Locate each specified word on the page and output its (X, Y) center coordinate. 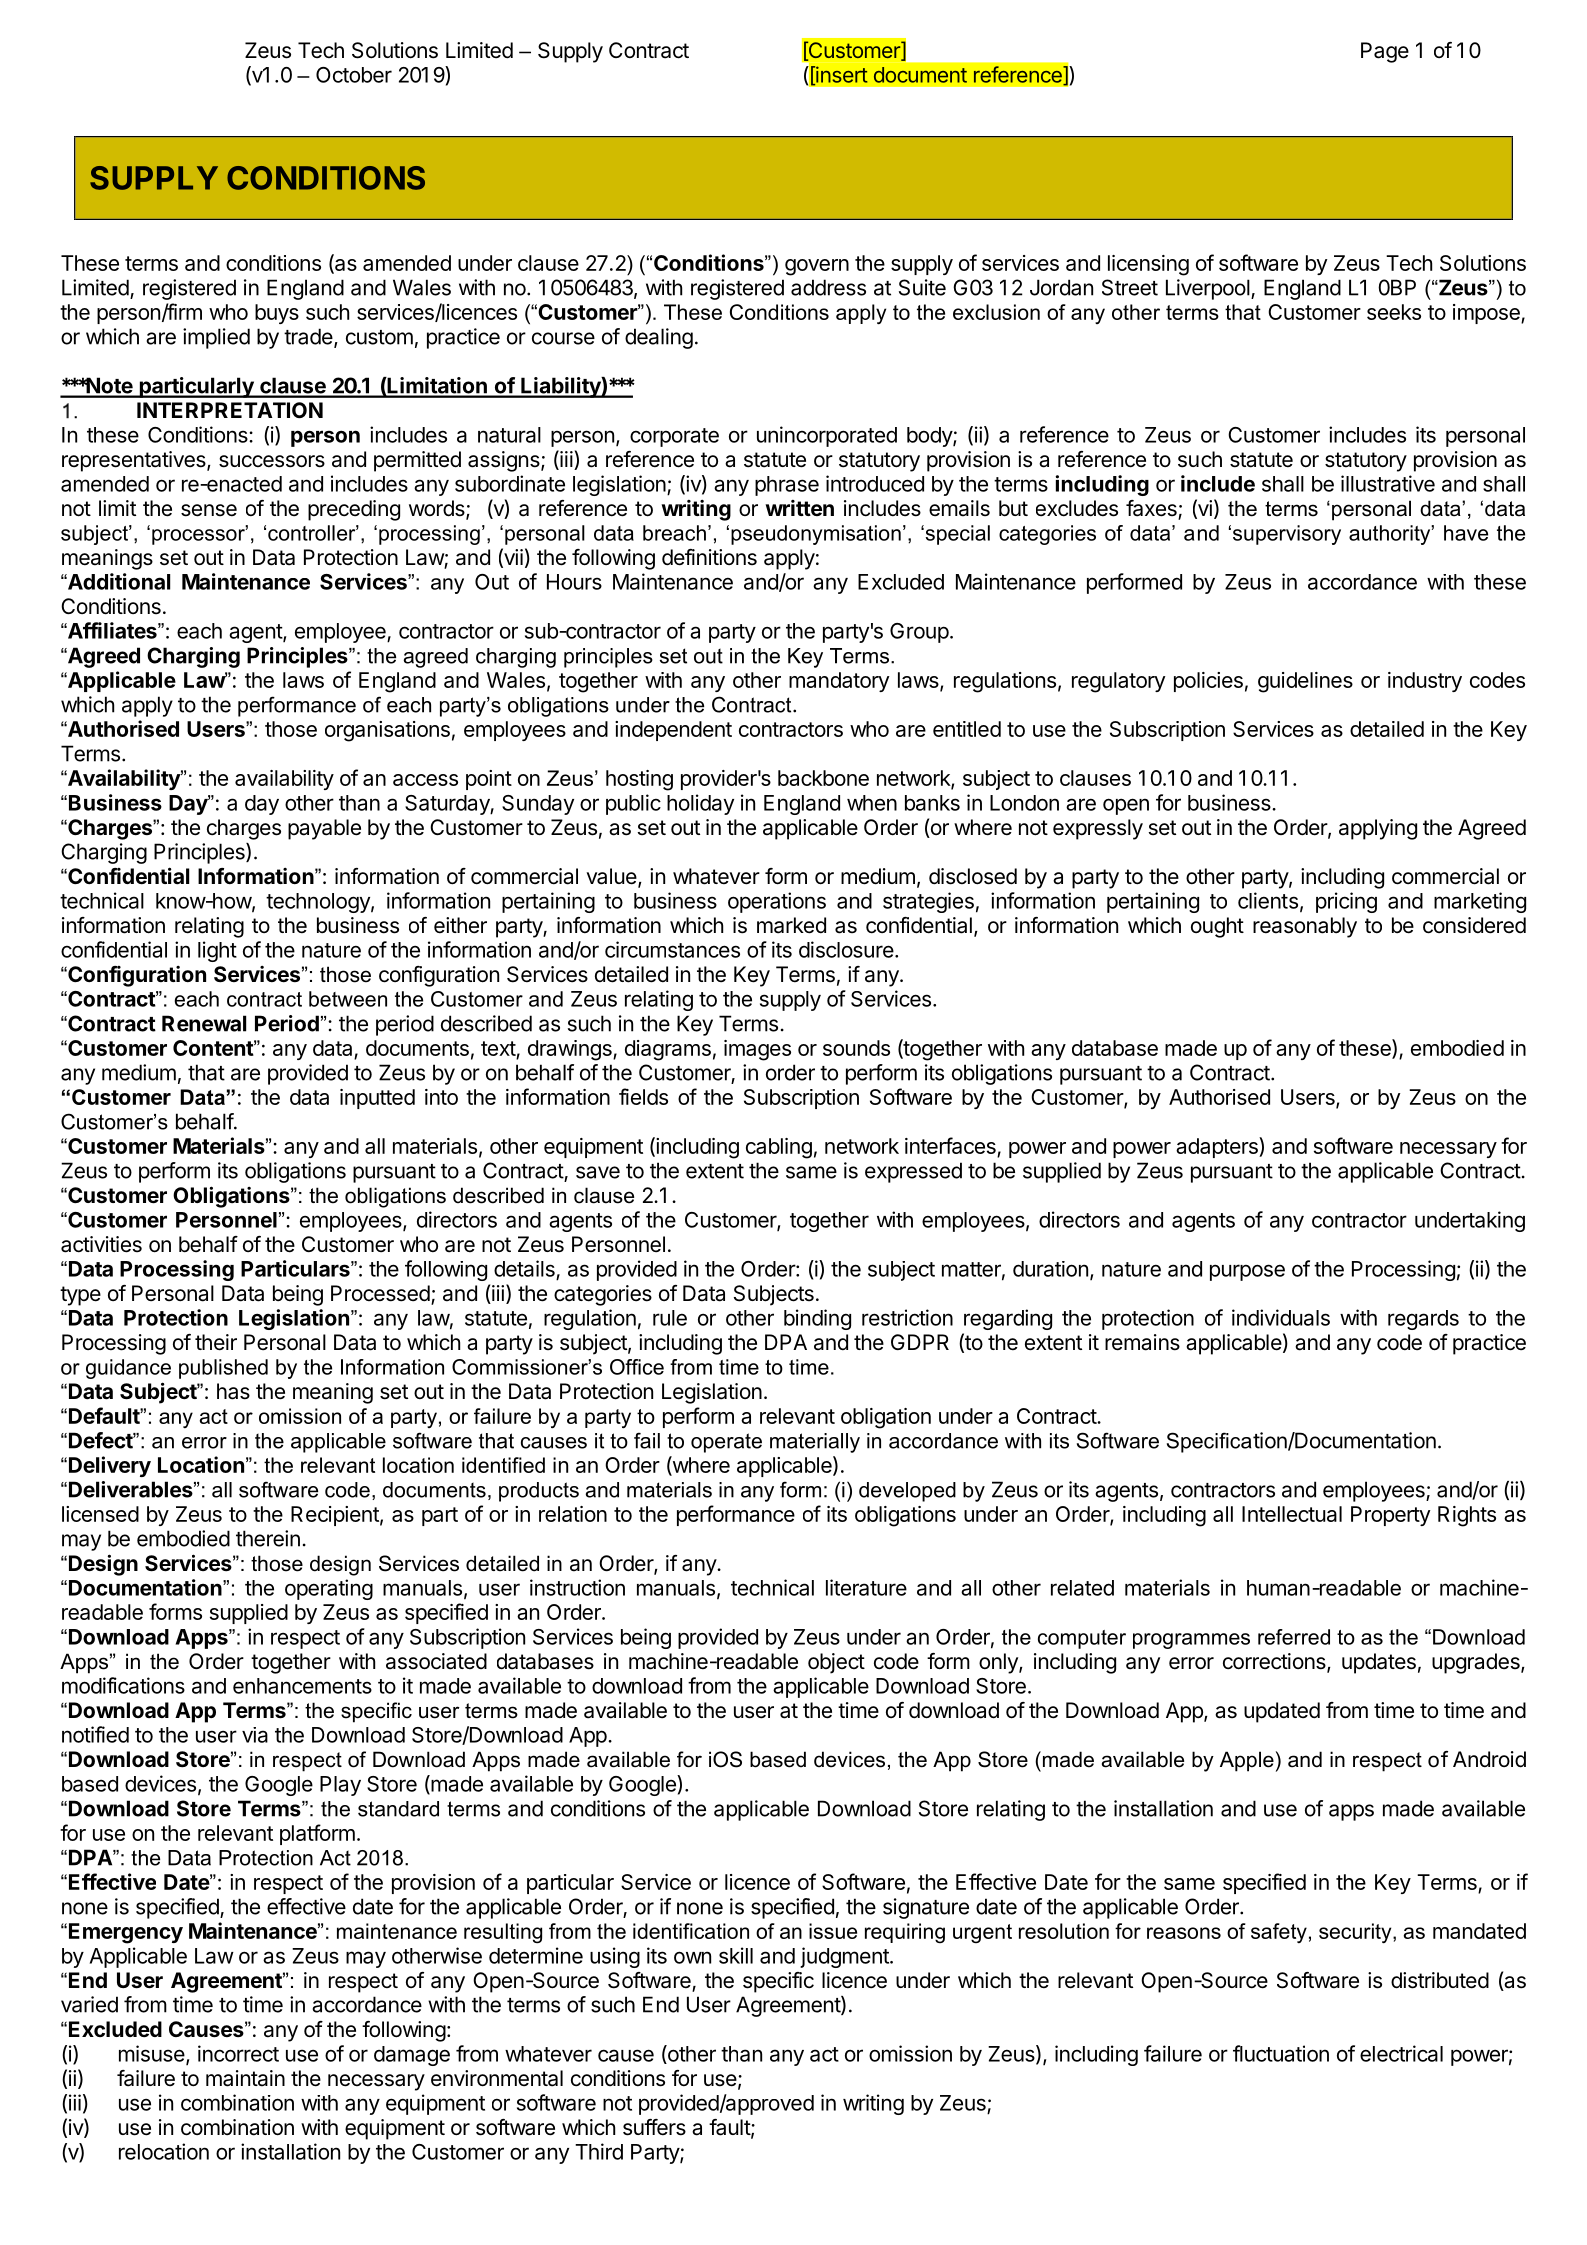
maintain (245, 2078)
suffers (654, 2127)
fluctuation (1281, 2053)
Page (1385, 52)
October (354, 75)
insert (841, 75)
